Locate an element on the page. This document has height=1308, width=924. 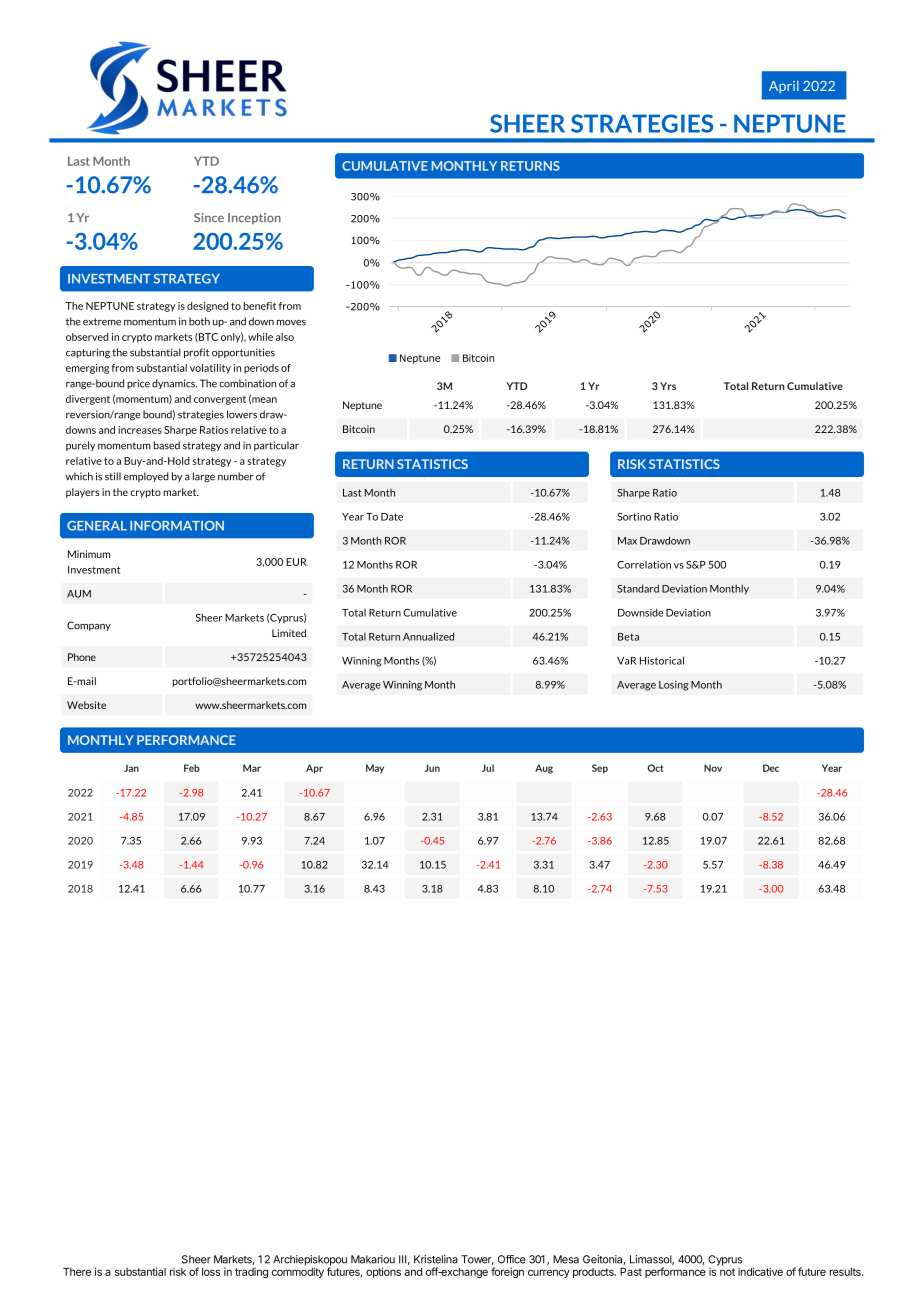
April is located at coordinates (784, 87).
